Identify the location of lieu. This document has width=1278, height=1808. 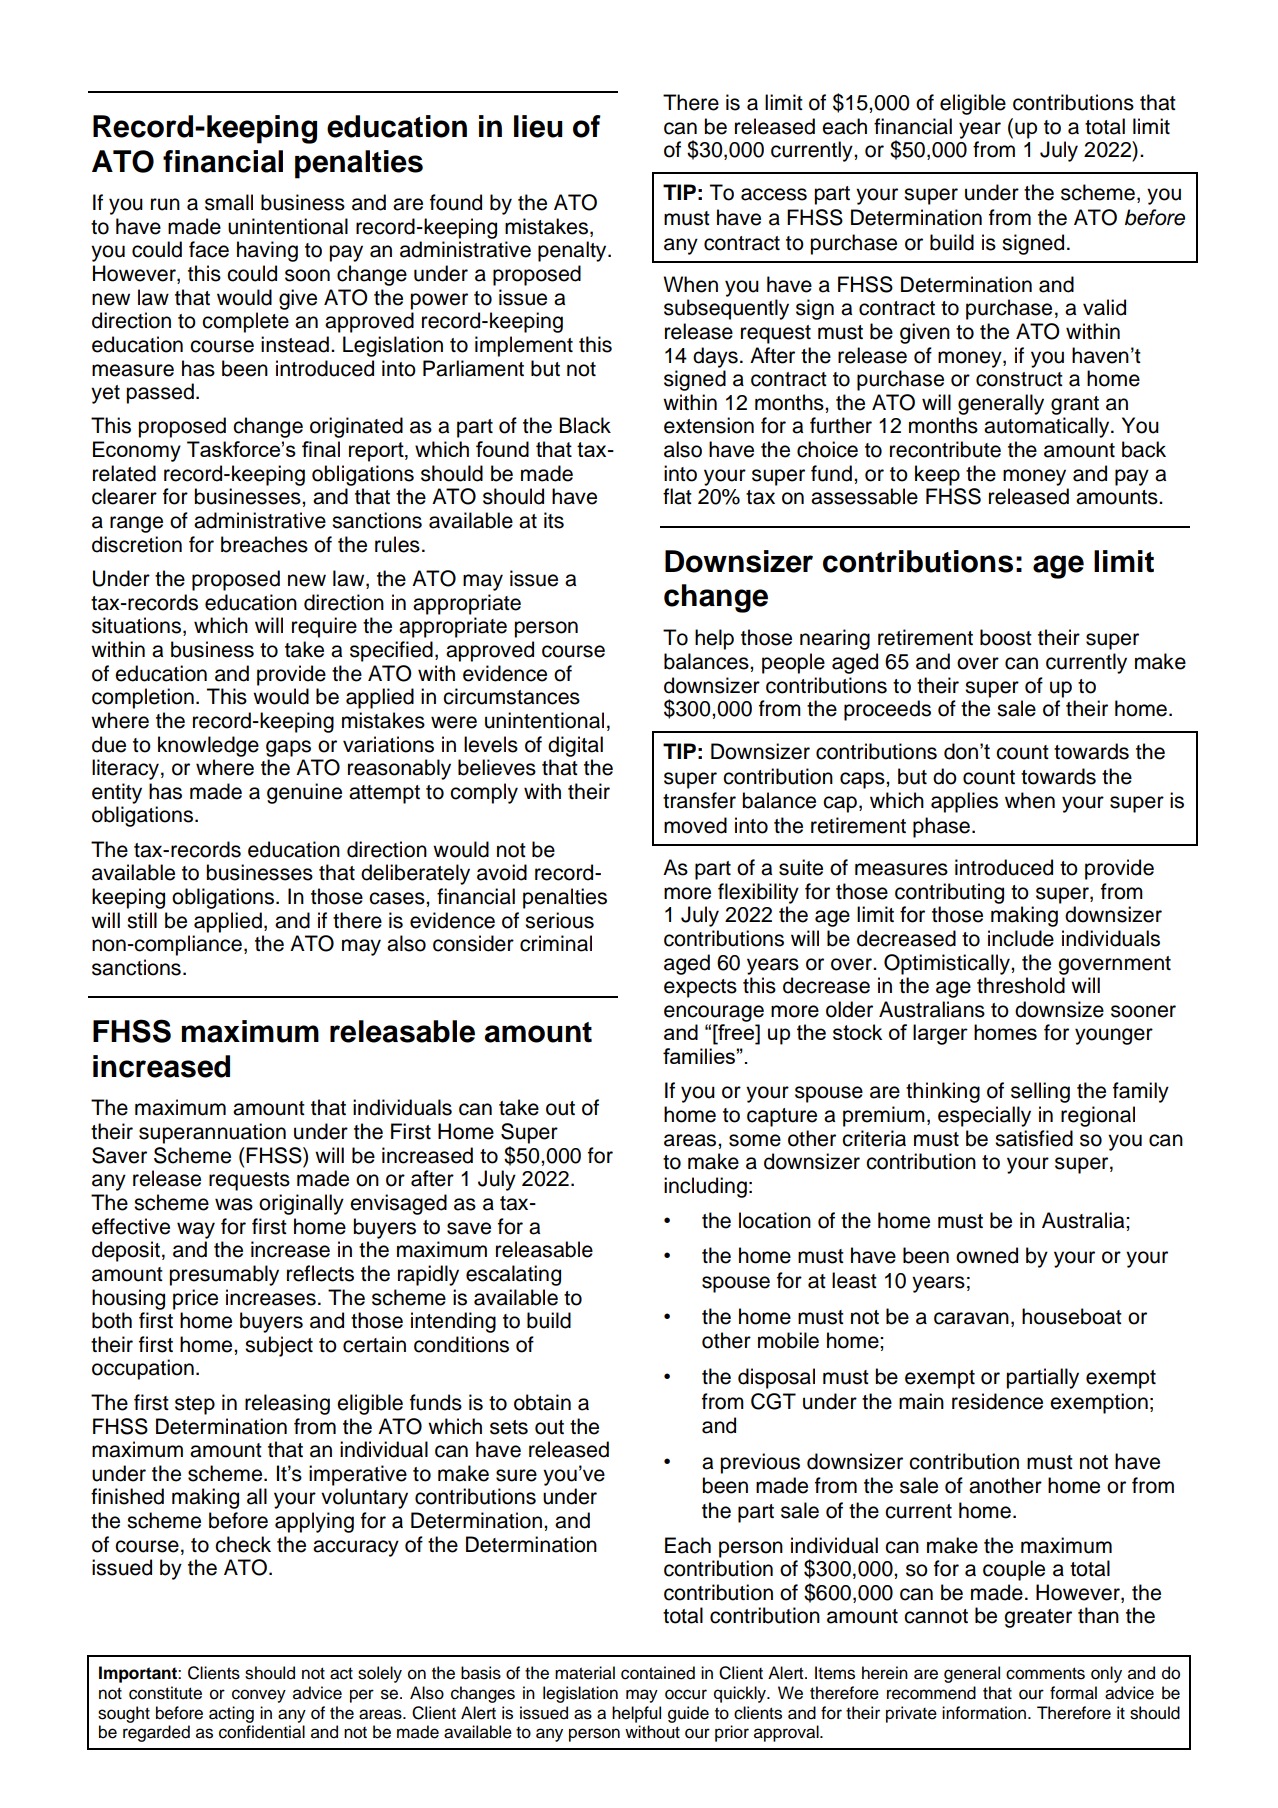
(538, 126).
